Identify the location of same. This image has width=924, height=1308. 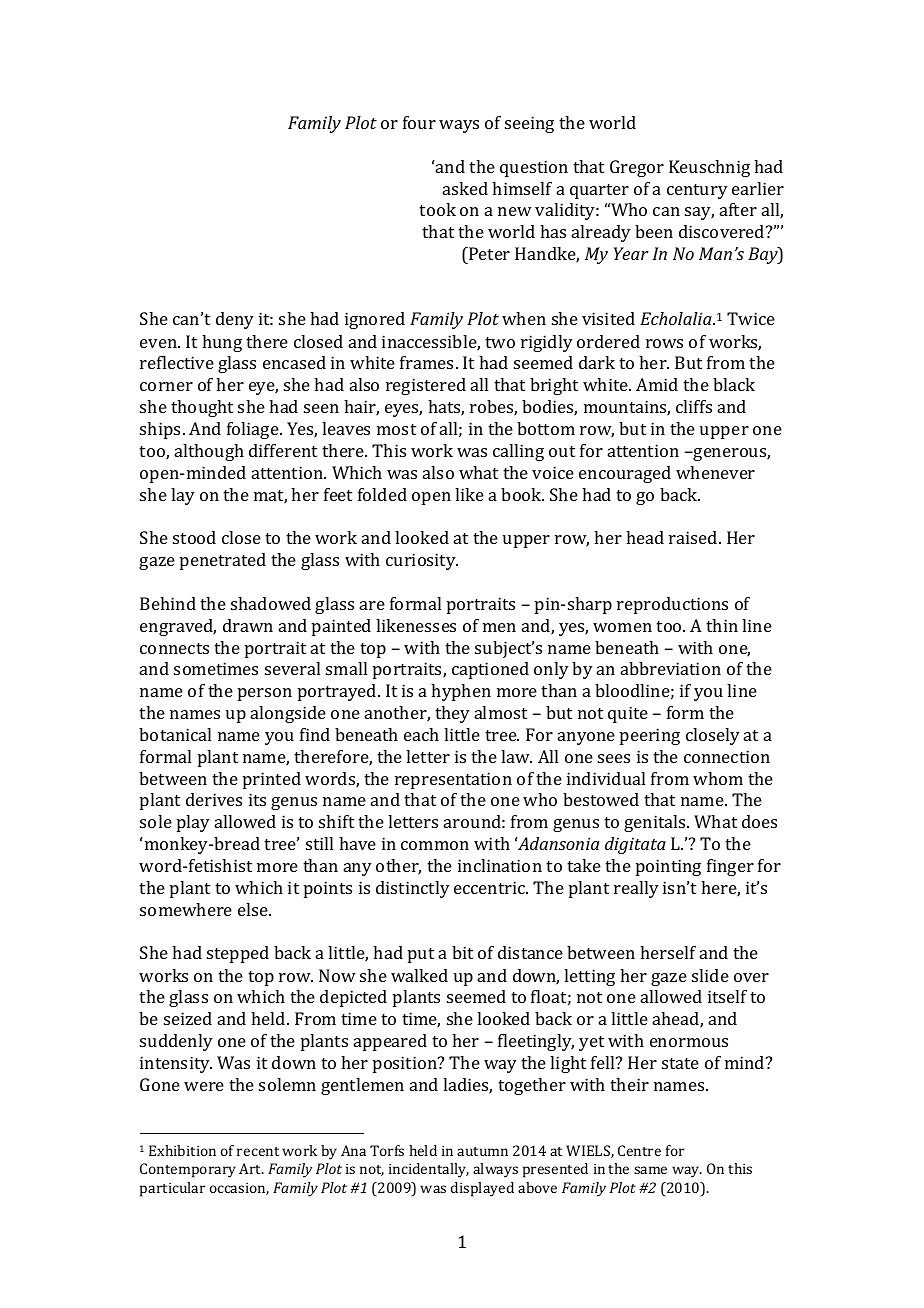
(650, 1170).
